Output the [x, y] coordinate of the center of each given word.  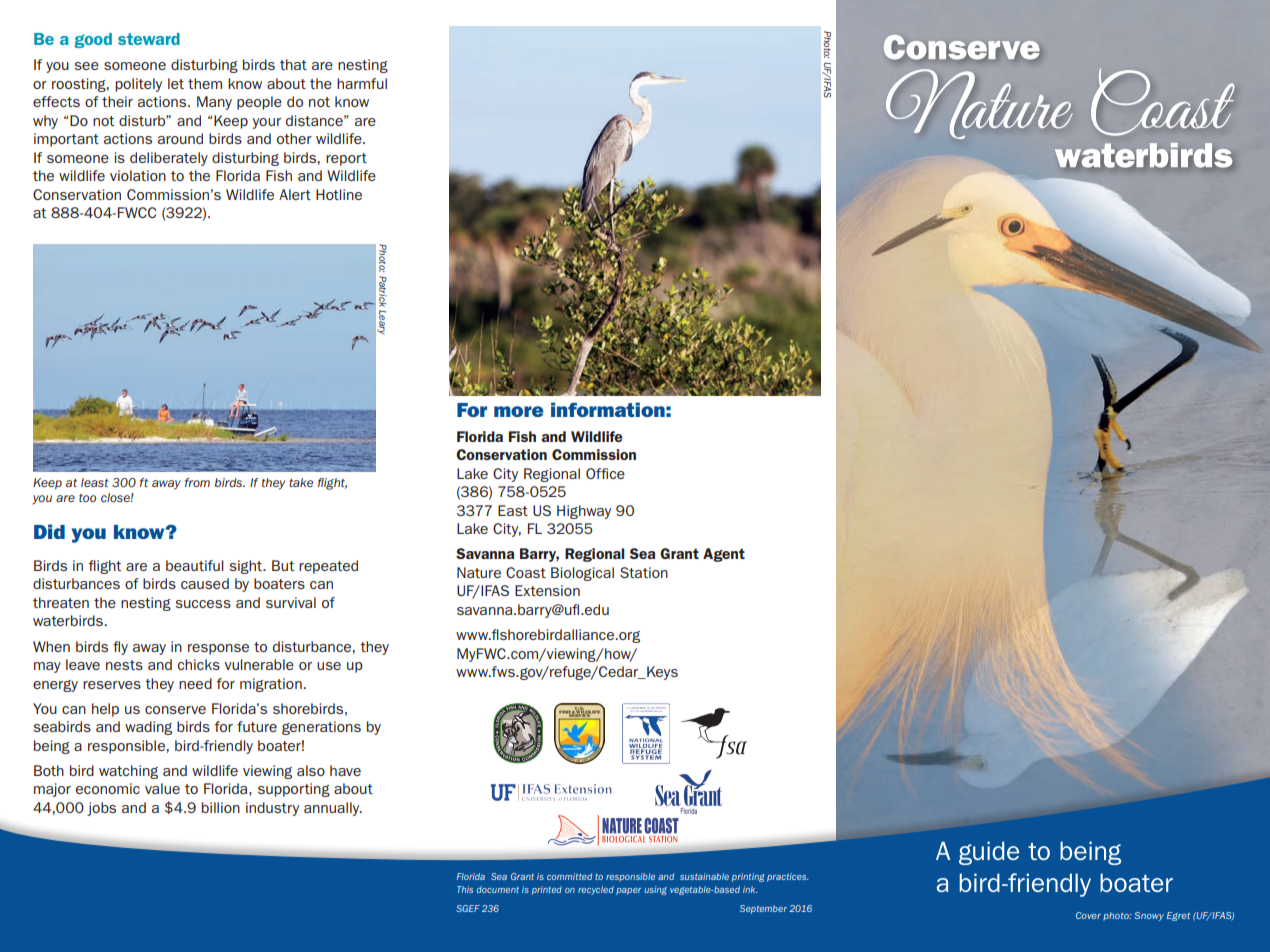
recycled [596, 890]
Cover [1088, 915]
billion [221, 807]
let [176, 83]
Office [605, 473]
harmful [362, 83]
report [346, 159]
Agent [724, 555]
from [197, 482]
